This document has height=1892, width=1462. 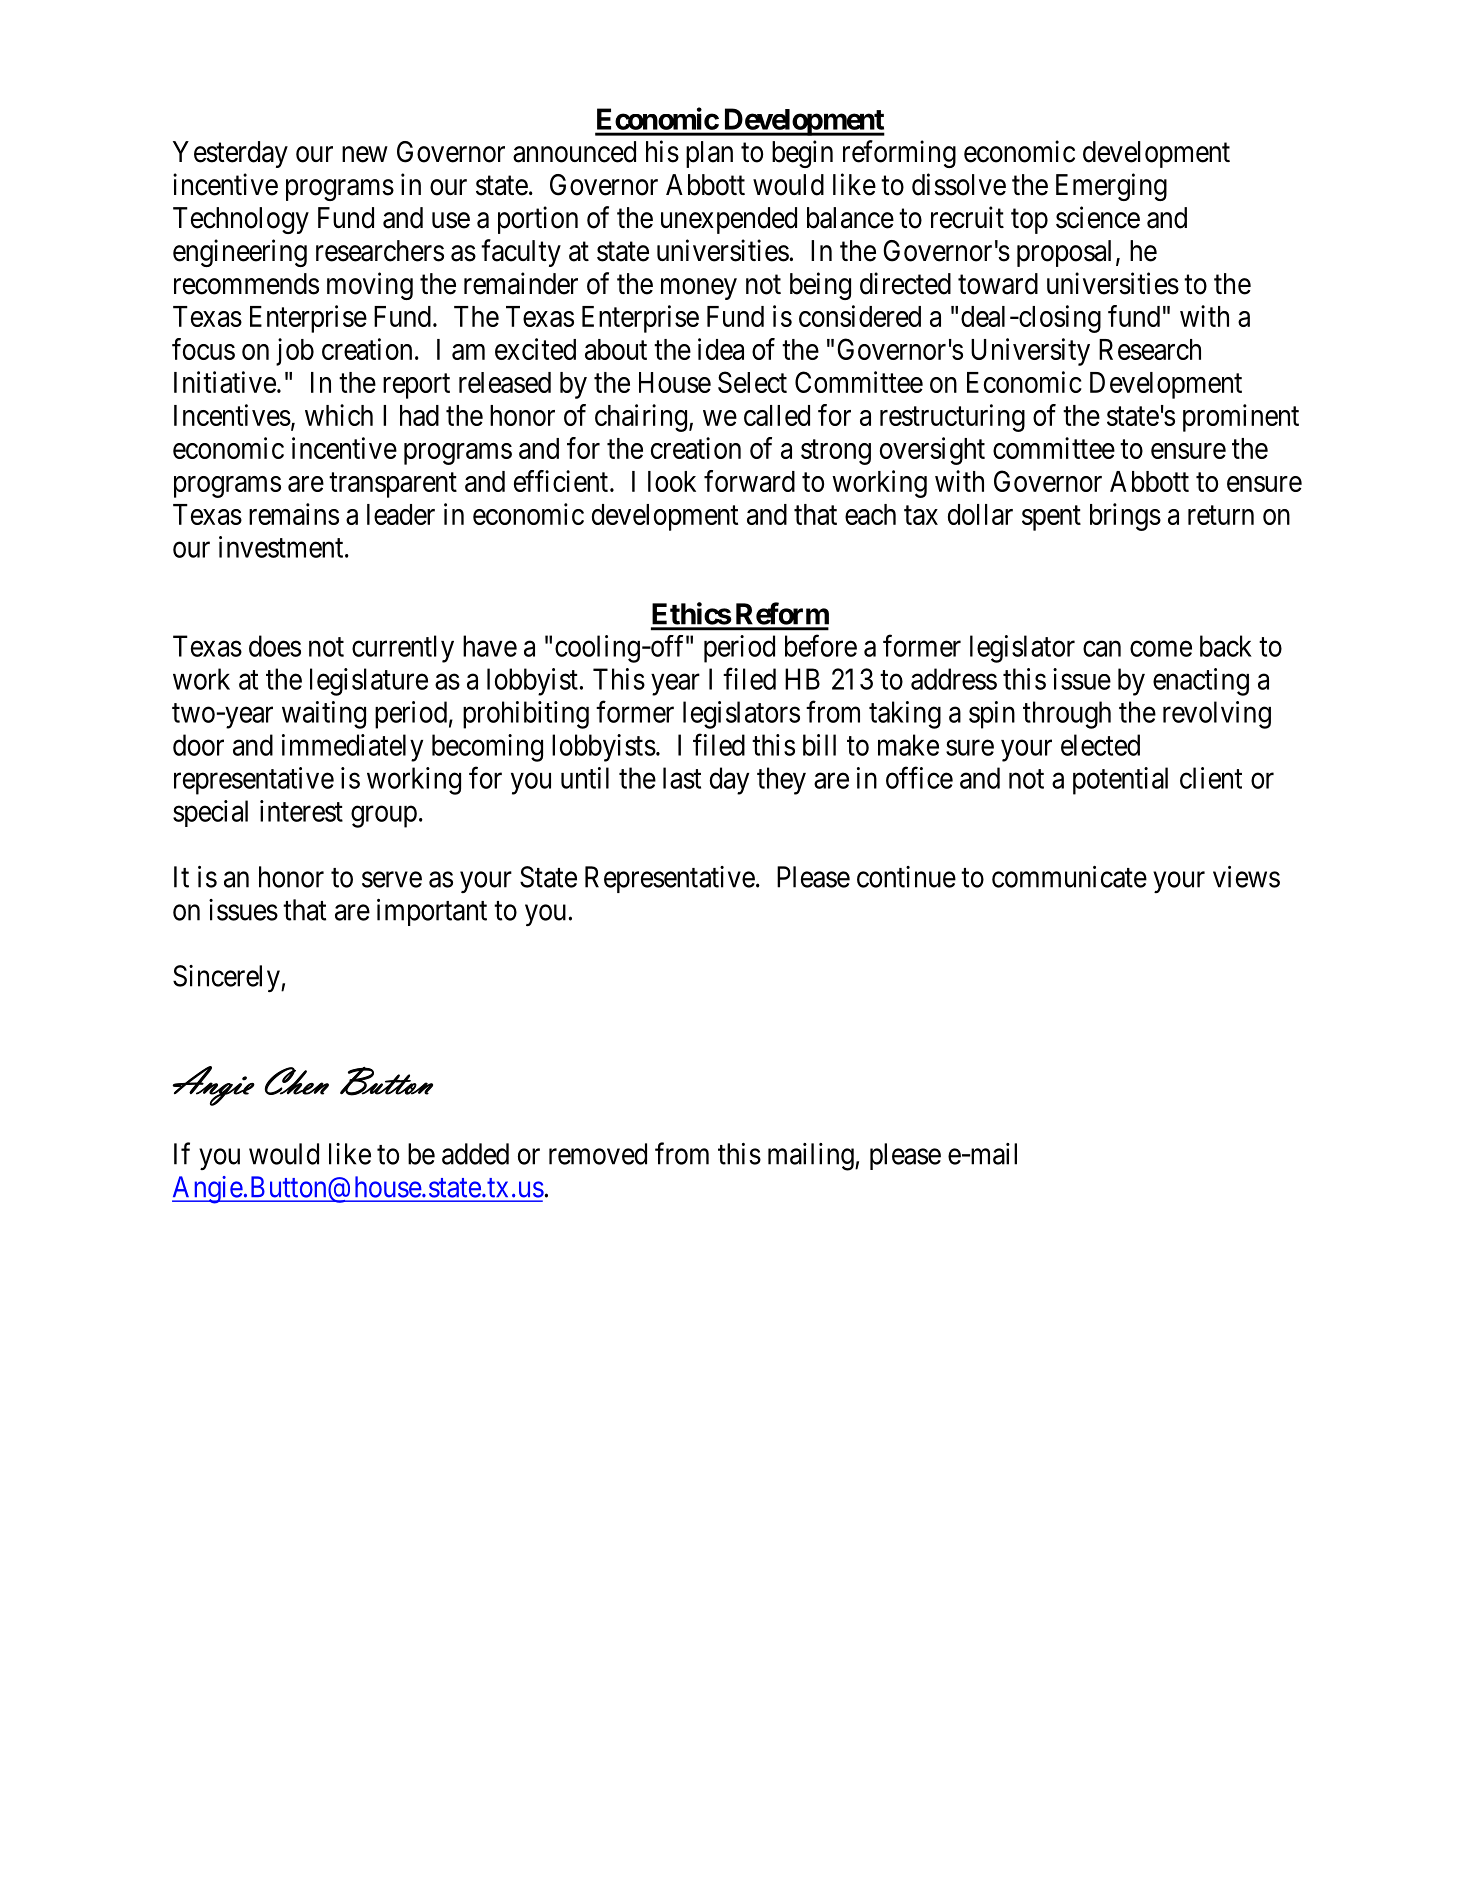 What do you see at coordinates (1111, 187) in the document?
I see `Emerging` at bounding box center [1111, 187].
